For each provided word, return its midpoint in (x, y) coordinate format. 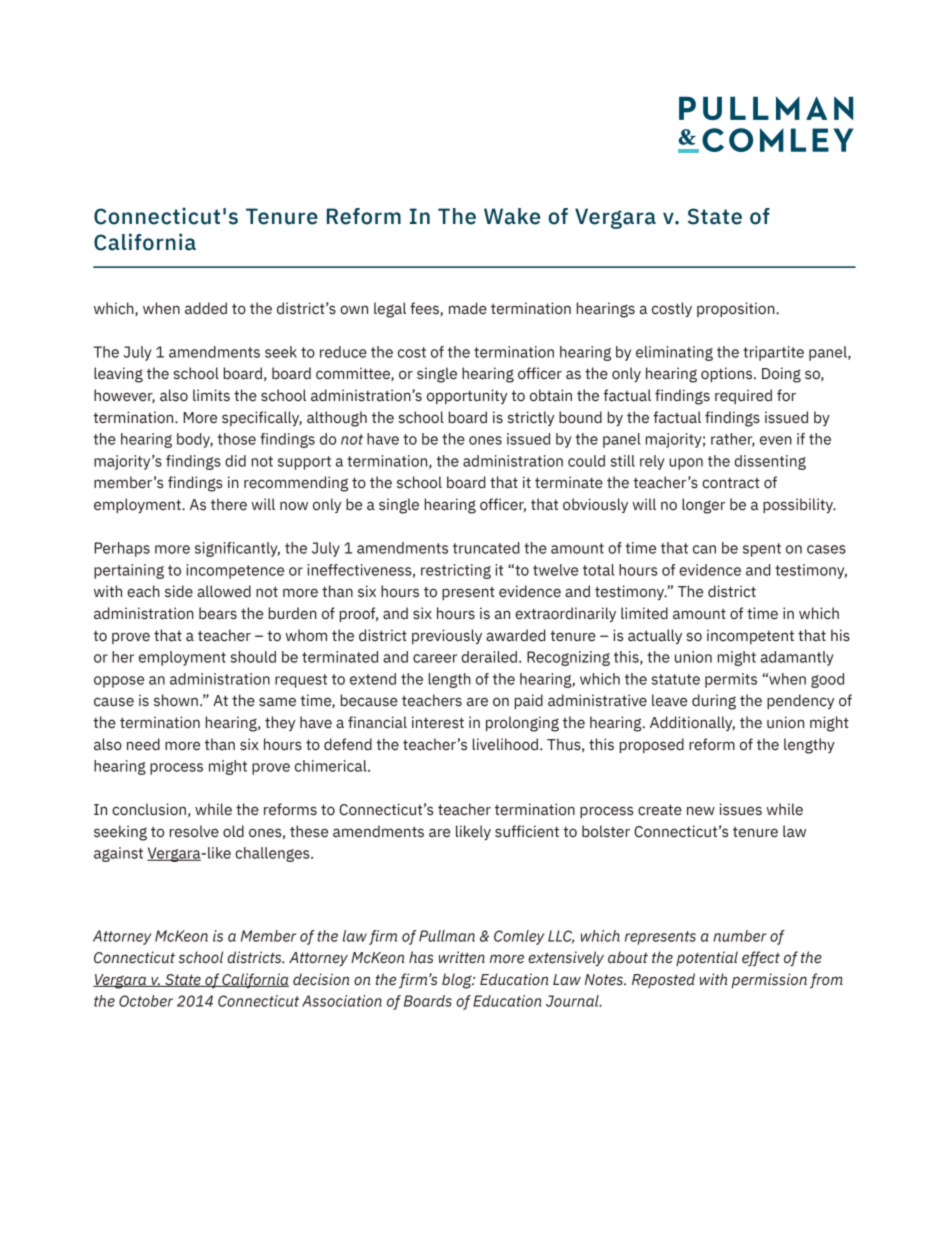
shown (176, 700)
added (206, 308)
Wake (512, 216)
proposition (737, 309)
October (146, 1001)
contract (731, 483)
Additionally (692, 723)
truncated (486, 548)
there (229, 504)
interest (438, 722)
